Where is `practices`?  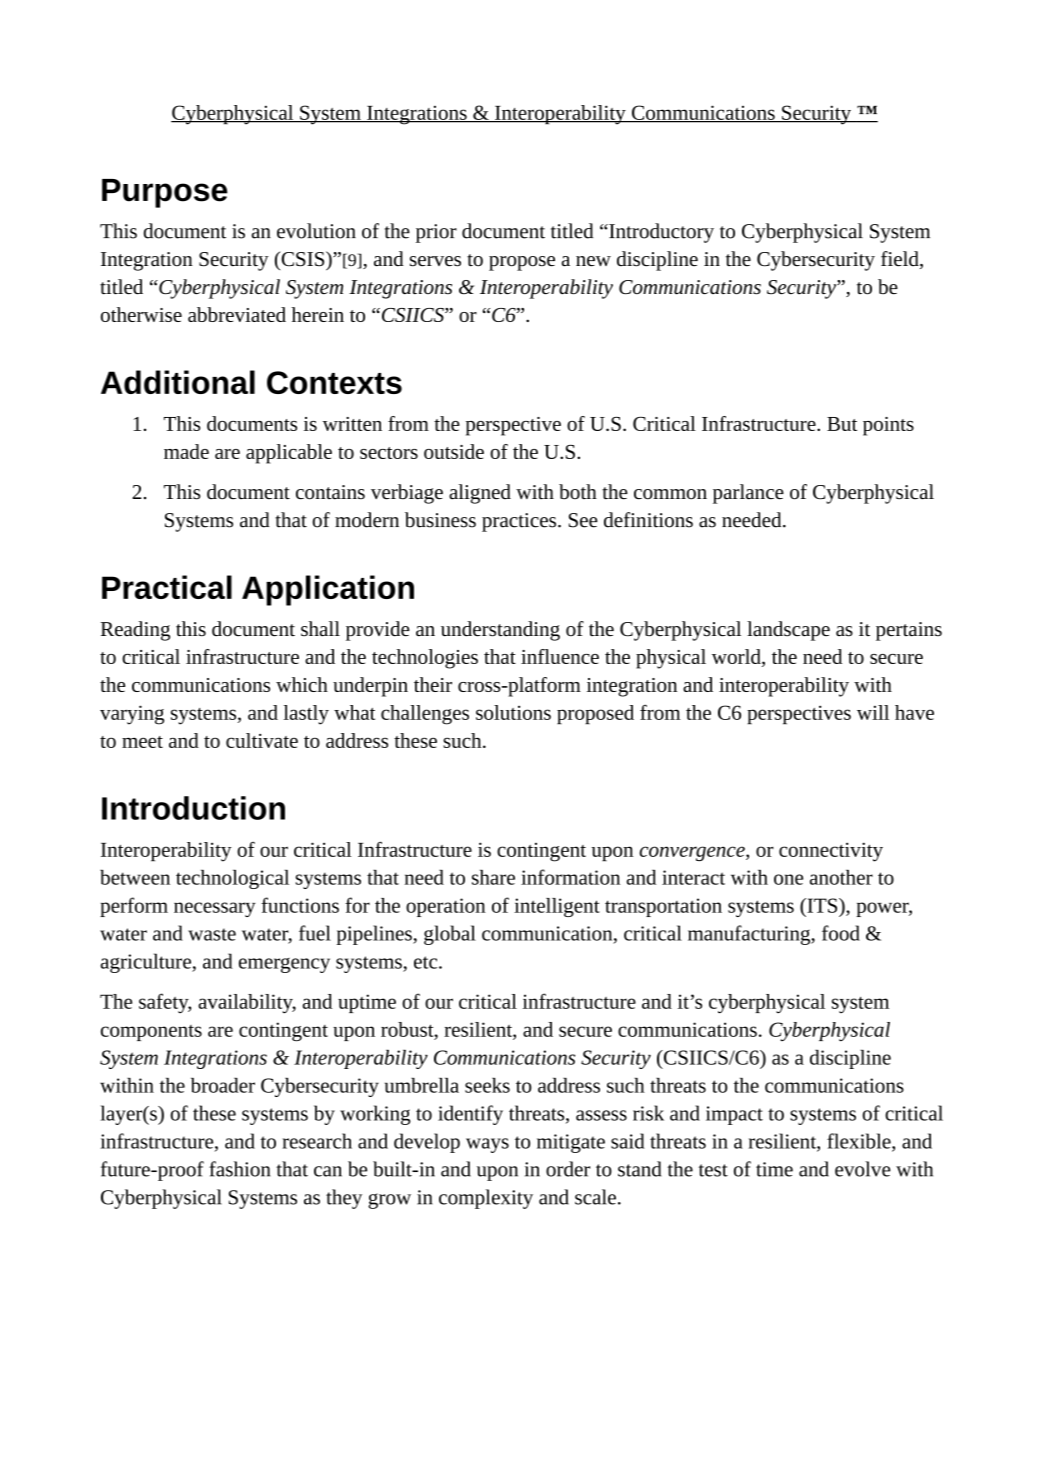 practices is located at coordinates (520, 522).
